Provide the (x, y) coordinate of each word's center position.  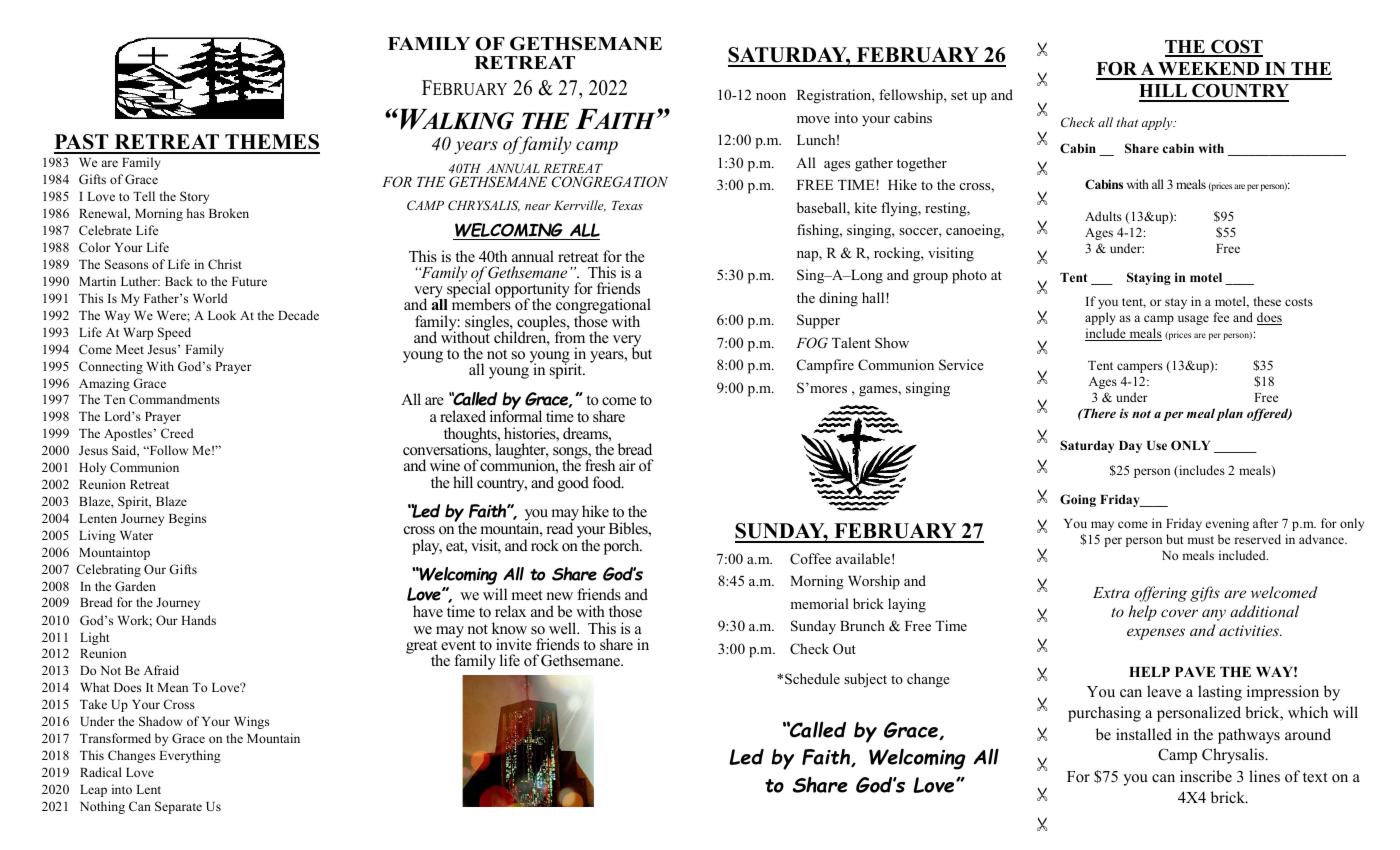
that (1127, 122)
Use (1157, 445)
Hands (198, 620)
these (1267, 301)
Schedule (812, 679)
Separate (178, 807)
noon (771, 96)
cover (1179, 613)
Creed (177, 433)
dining (838, 299)
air (627, 465)
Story (194, 197)
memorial (819, 603)
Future (249, 281)
